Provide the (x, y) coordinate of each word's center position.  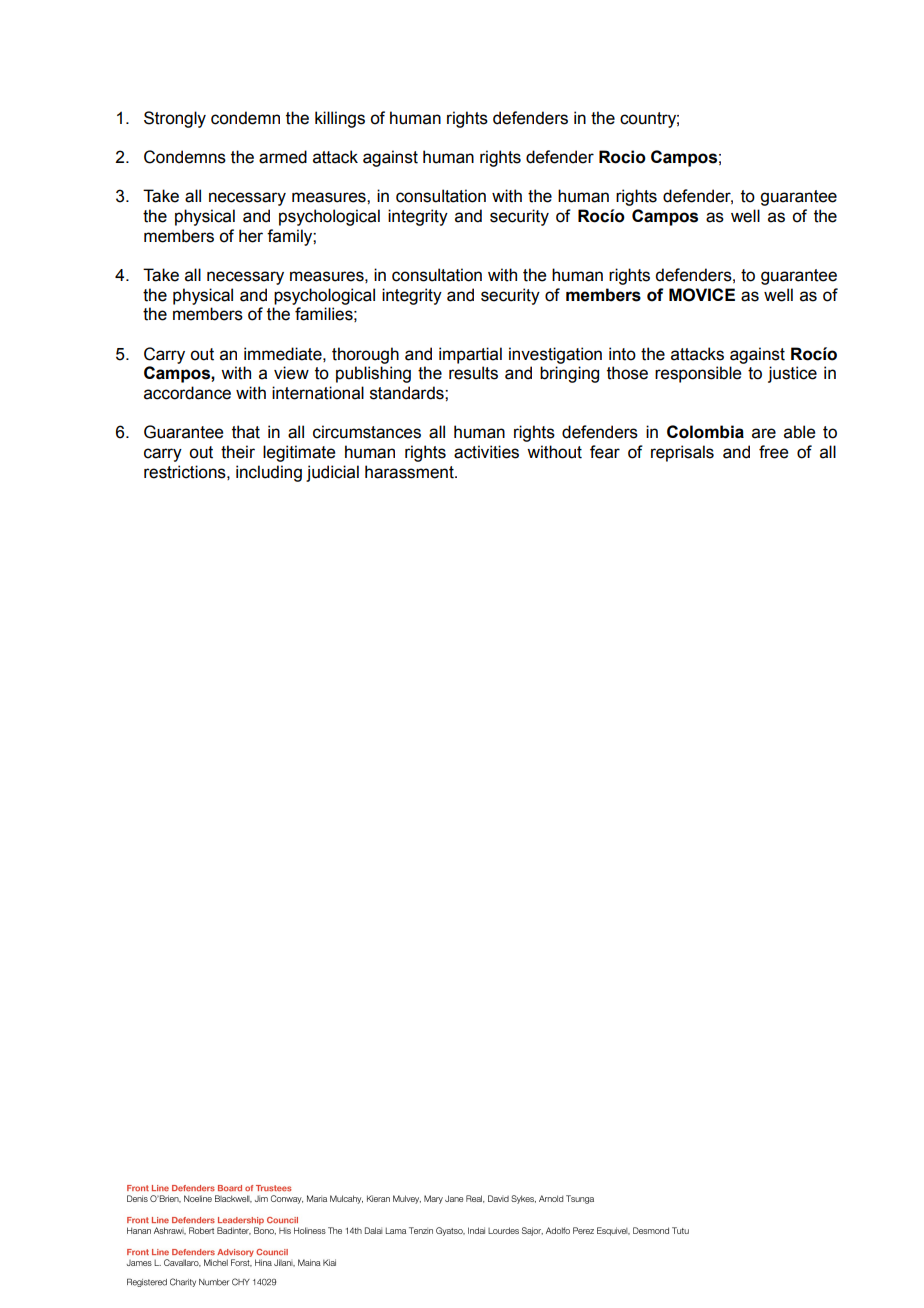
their (238, 452)
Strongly (175, 119)
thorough (365, 355)
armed (283, 157)
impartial (470, 355)
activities (486, 452)
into (622, 354)
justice (792, 374)
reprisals (682, 453)
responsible (698, 374)
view (291, 373)
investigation (555, 355)
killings (340, 119)
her (251, 236)
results (473, 373)
